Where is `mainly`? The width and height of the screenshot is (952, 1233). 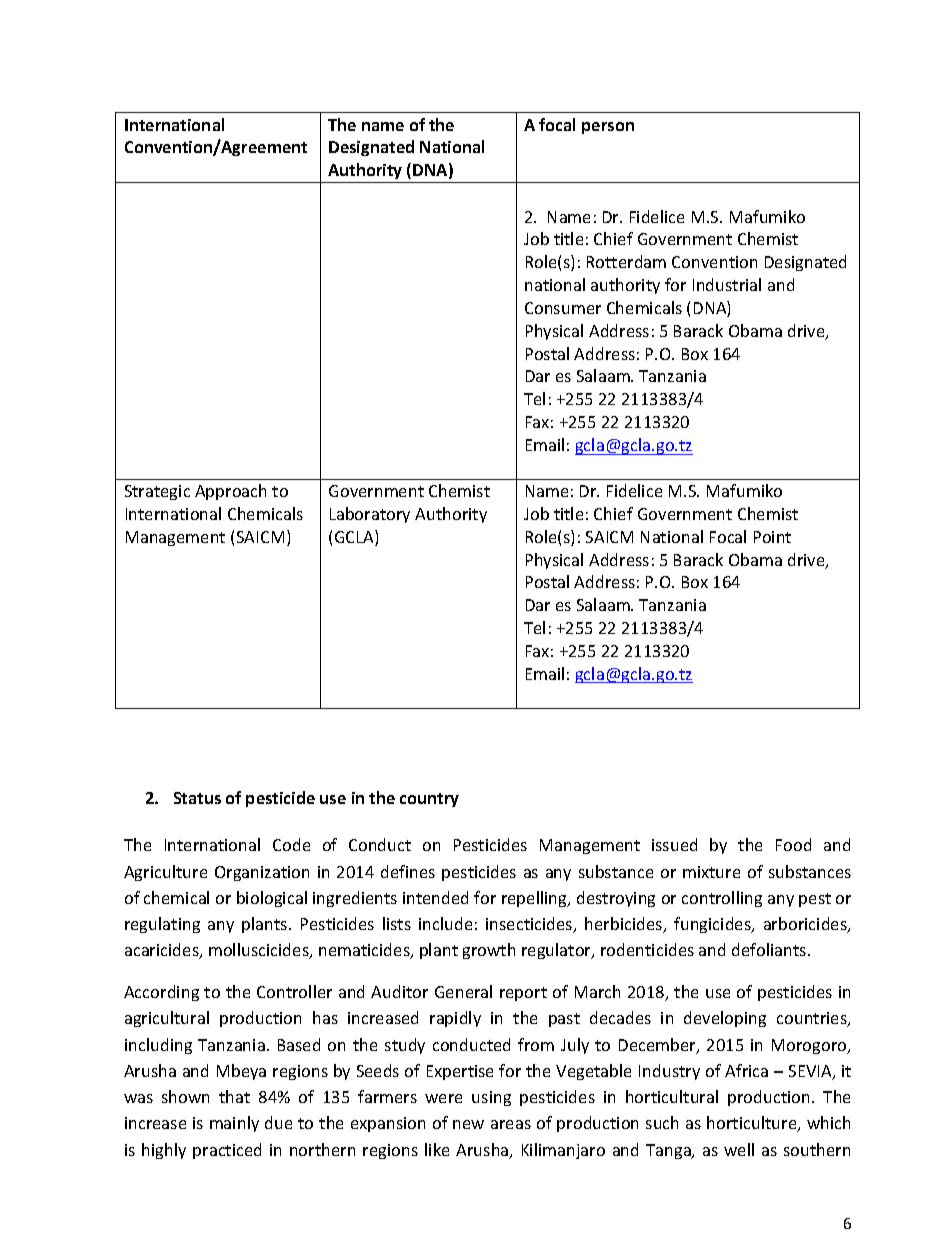
mainly is located at coordinates (234, 1124).
